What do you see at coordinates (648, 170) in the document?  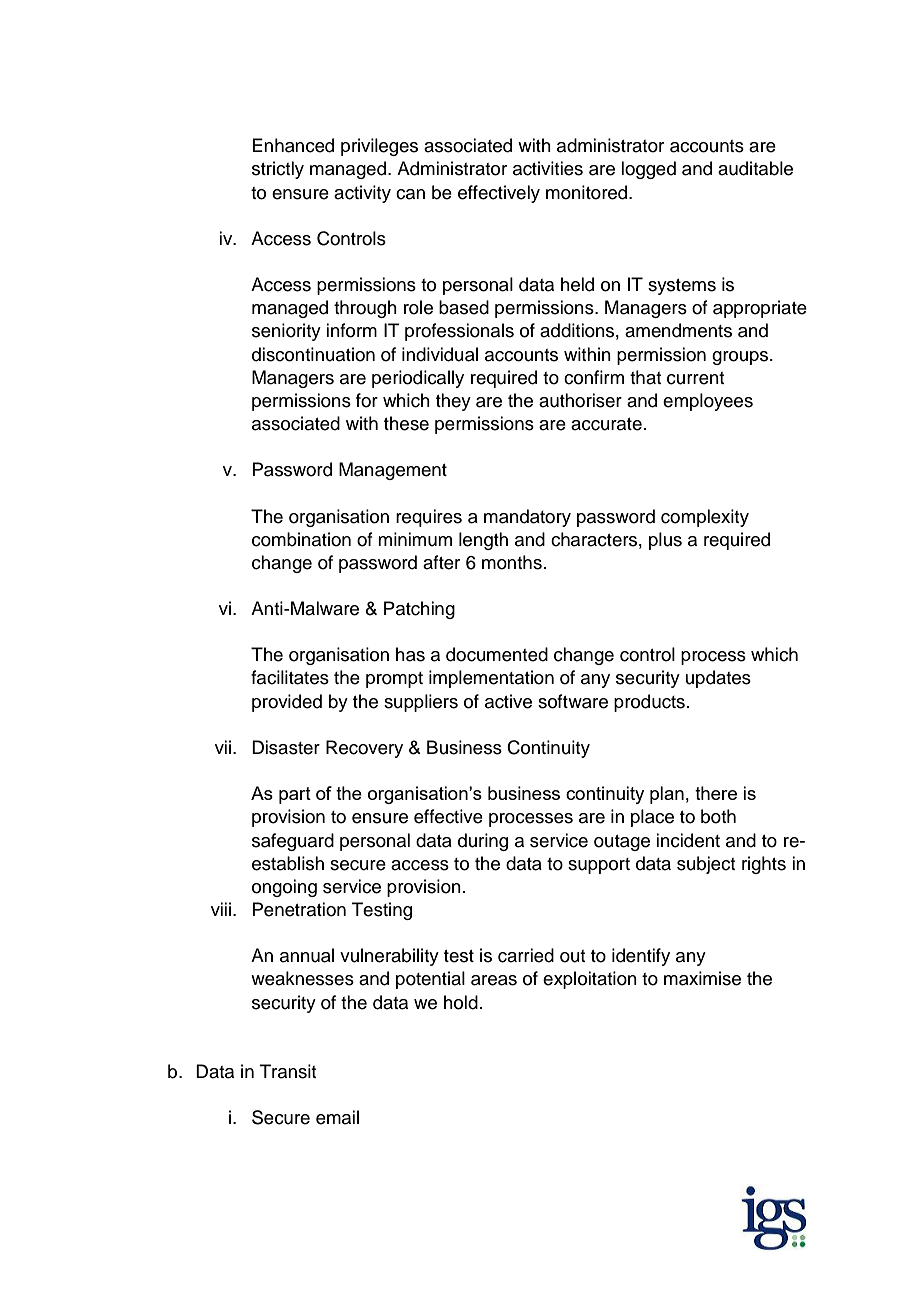 I see `logged` at bounding box center [648, 170].
